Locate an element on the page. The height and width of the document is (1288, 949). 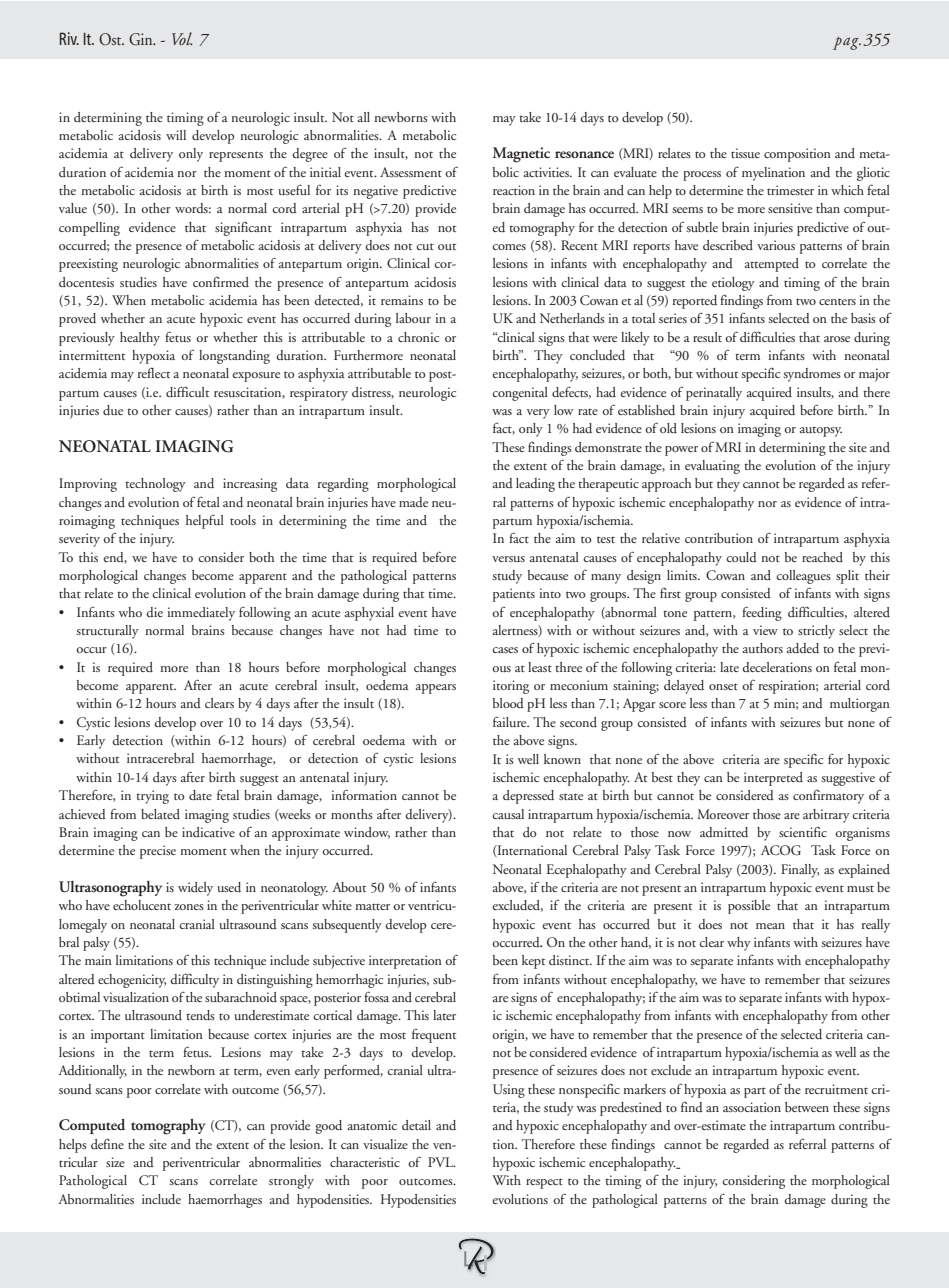
define is located at coordinates (107, 1143).
